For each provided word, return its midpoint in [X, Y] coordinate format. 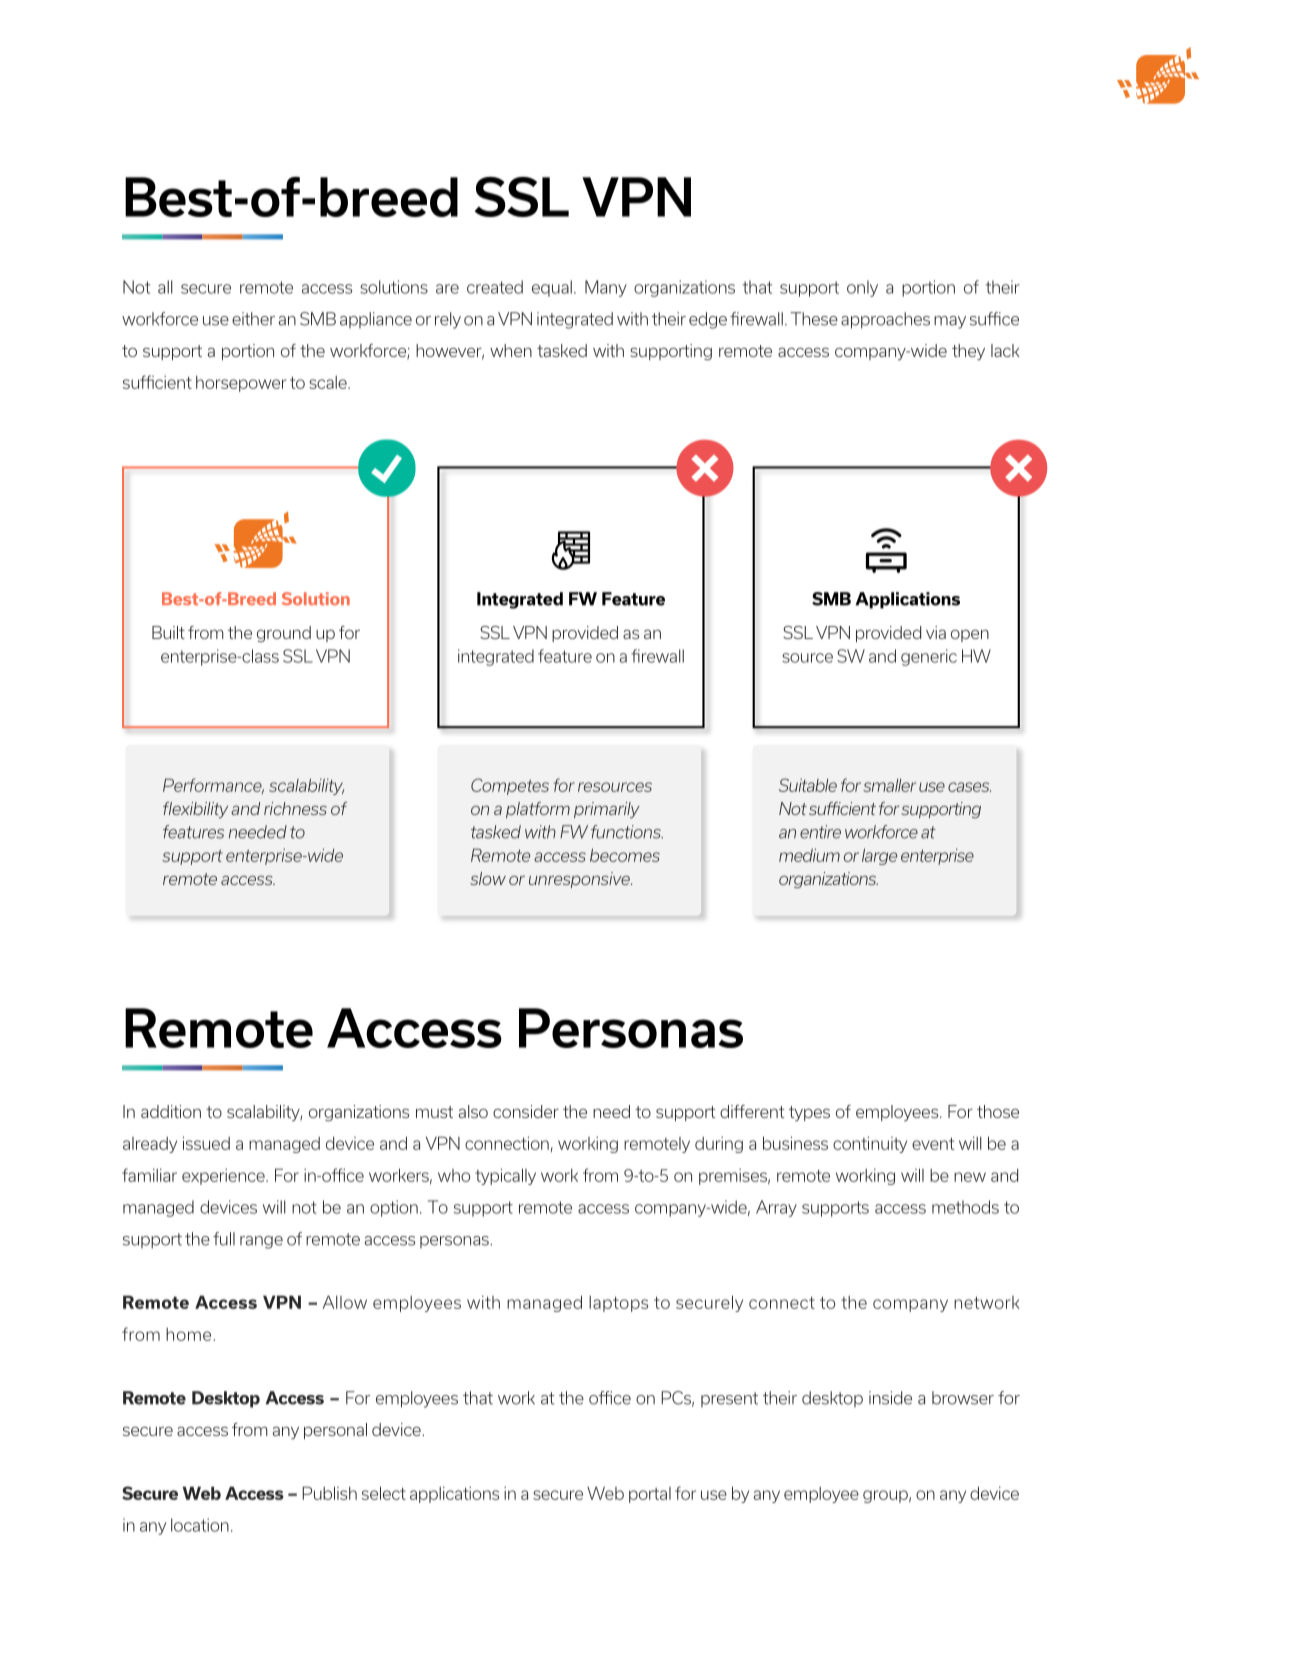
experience [224, 1176]
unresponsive [580, 880]
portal [650, 1495]
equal [552, 288]
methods [965, 1207]
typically [505, 1176]
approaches [885, 320]
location [200, 1525]
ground [284, 634]
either [253, 319]
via [936, 632]
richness [295, 808]
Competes [510, 786]
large [879, 856]
